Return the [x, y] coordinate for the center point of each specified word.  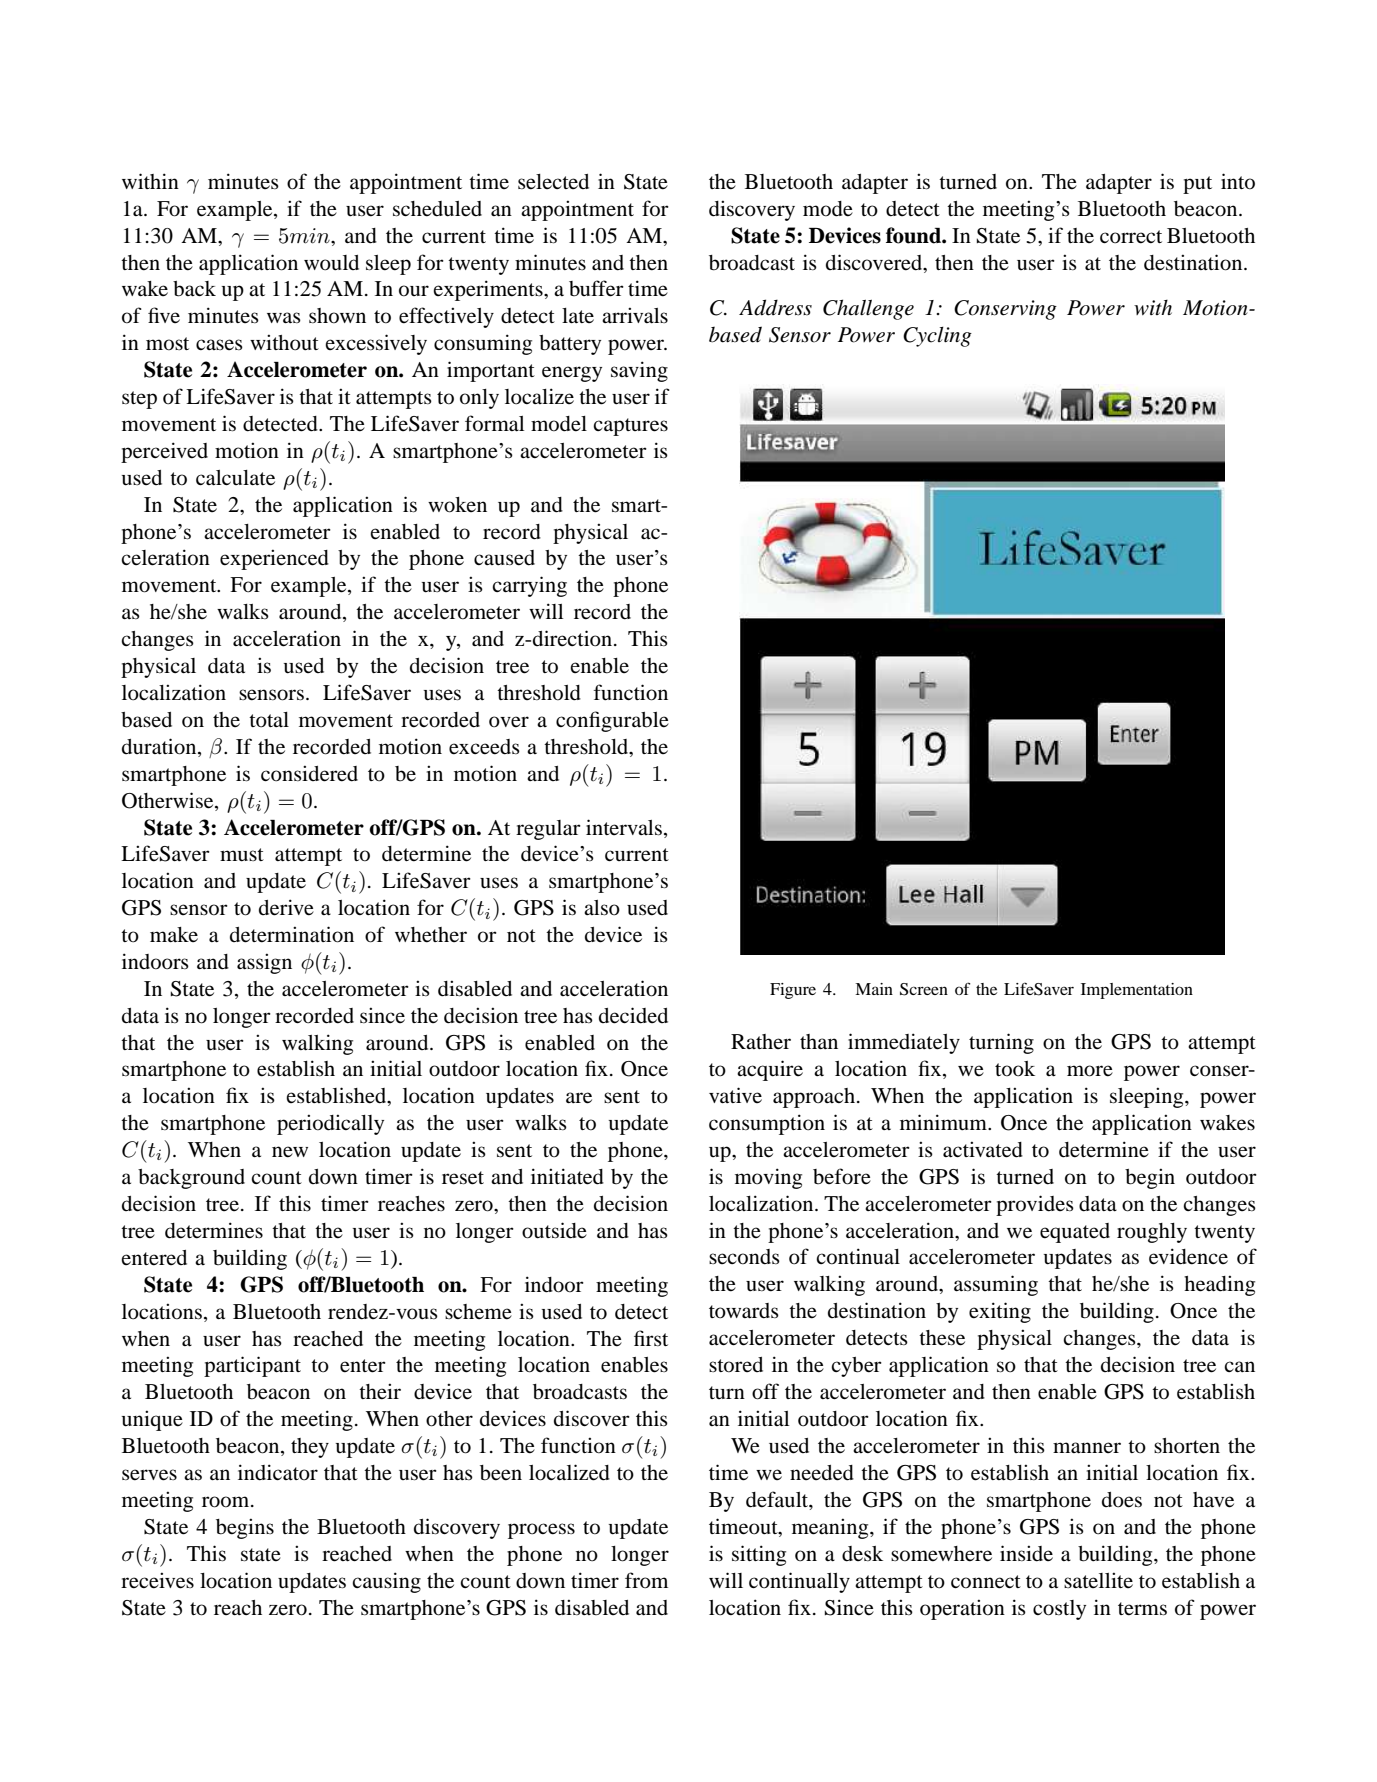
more [1090, 1071]
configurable [612, 721]
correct [1131, 237]
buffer [596, 288]
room [227, 1502]
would [331, 263]
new [290, 1152]
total [269, 720]
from [646, 1580]
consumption [767, 1124]
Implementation [1137, 991]
